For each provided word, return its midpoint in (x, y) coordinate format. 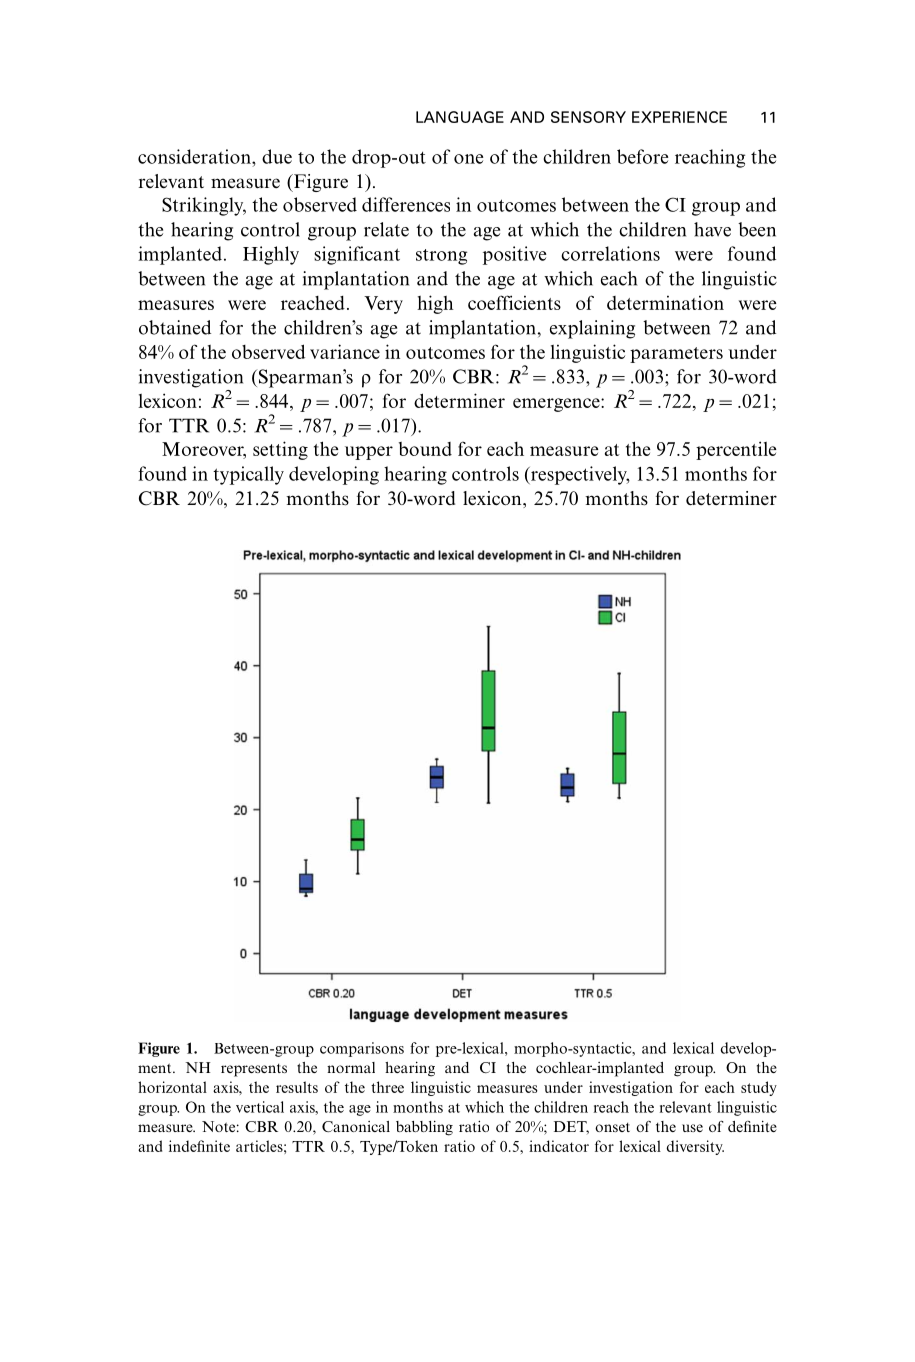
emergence (557, 405)
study (759, 1088)
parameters (676, 355)
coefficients (514, 302)
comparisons (362, 1049)
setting (280, 450)
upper (369, 453)
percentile (736, 450)
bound (425, 449)
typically (248, 475)
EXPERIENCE (679, 117)
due (277, 156)
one (468, 159)
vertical (260, 1107)
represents (254, 1070)
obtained (175, 327)
